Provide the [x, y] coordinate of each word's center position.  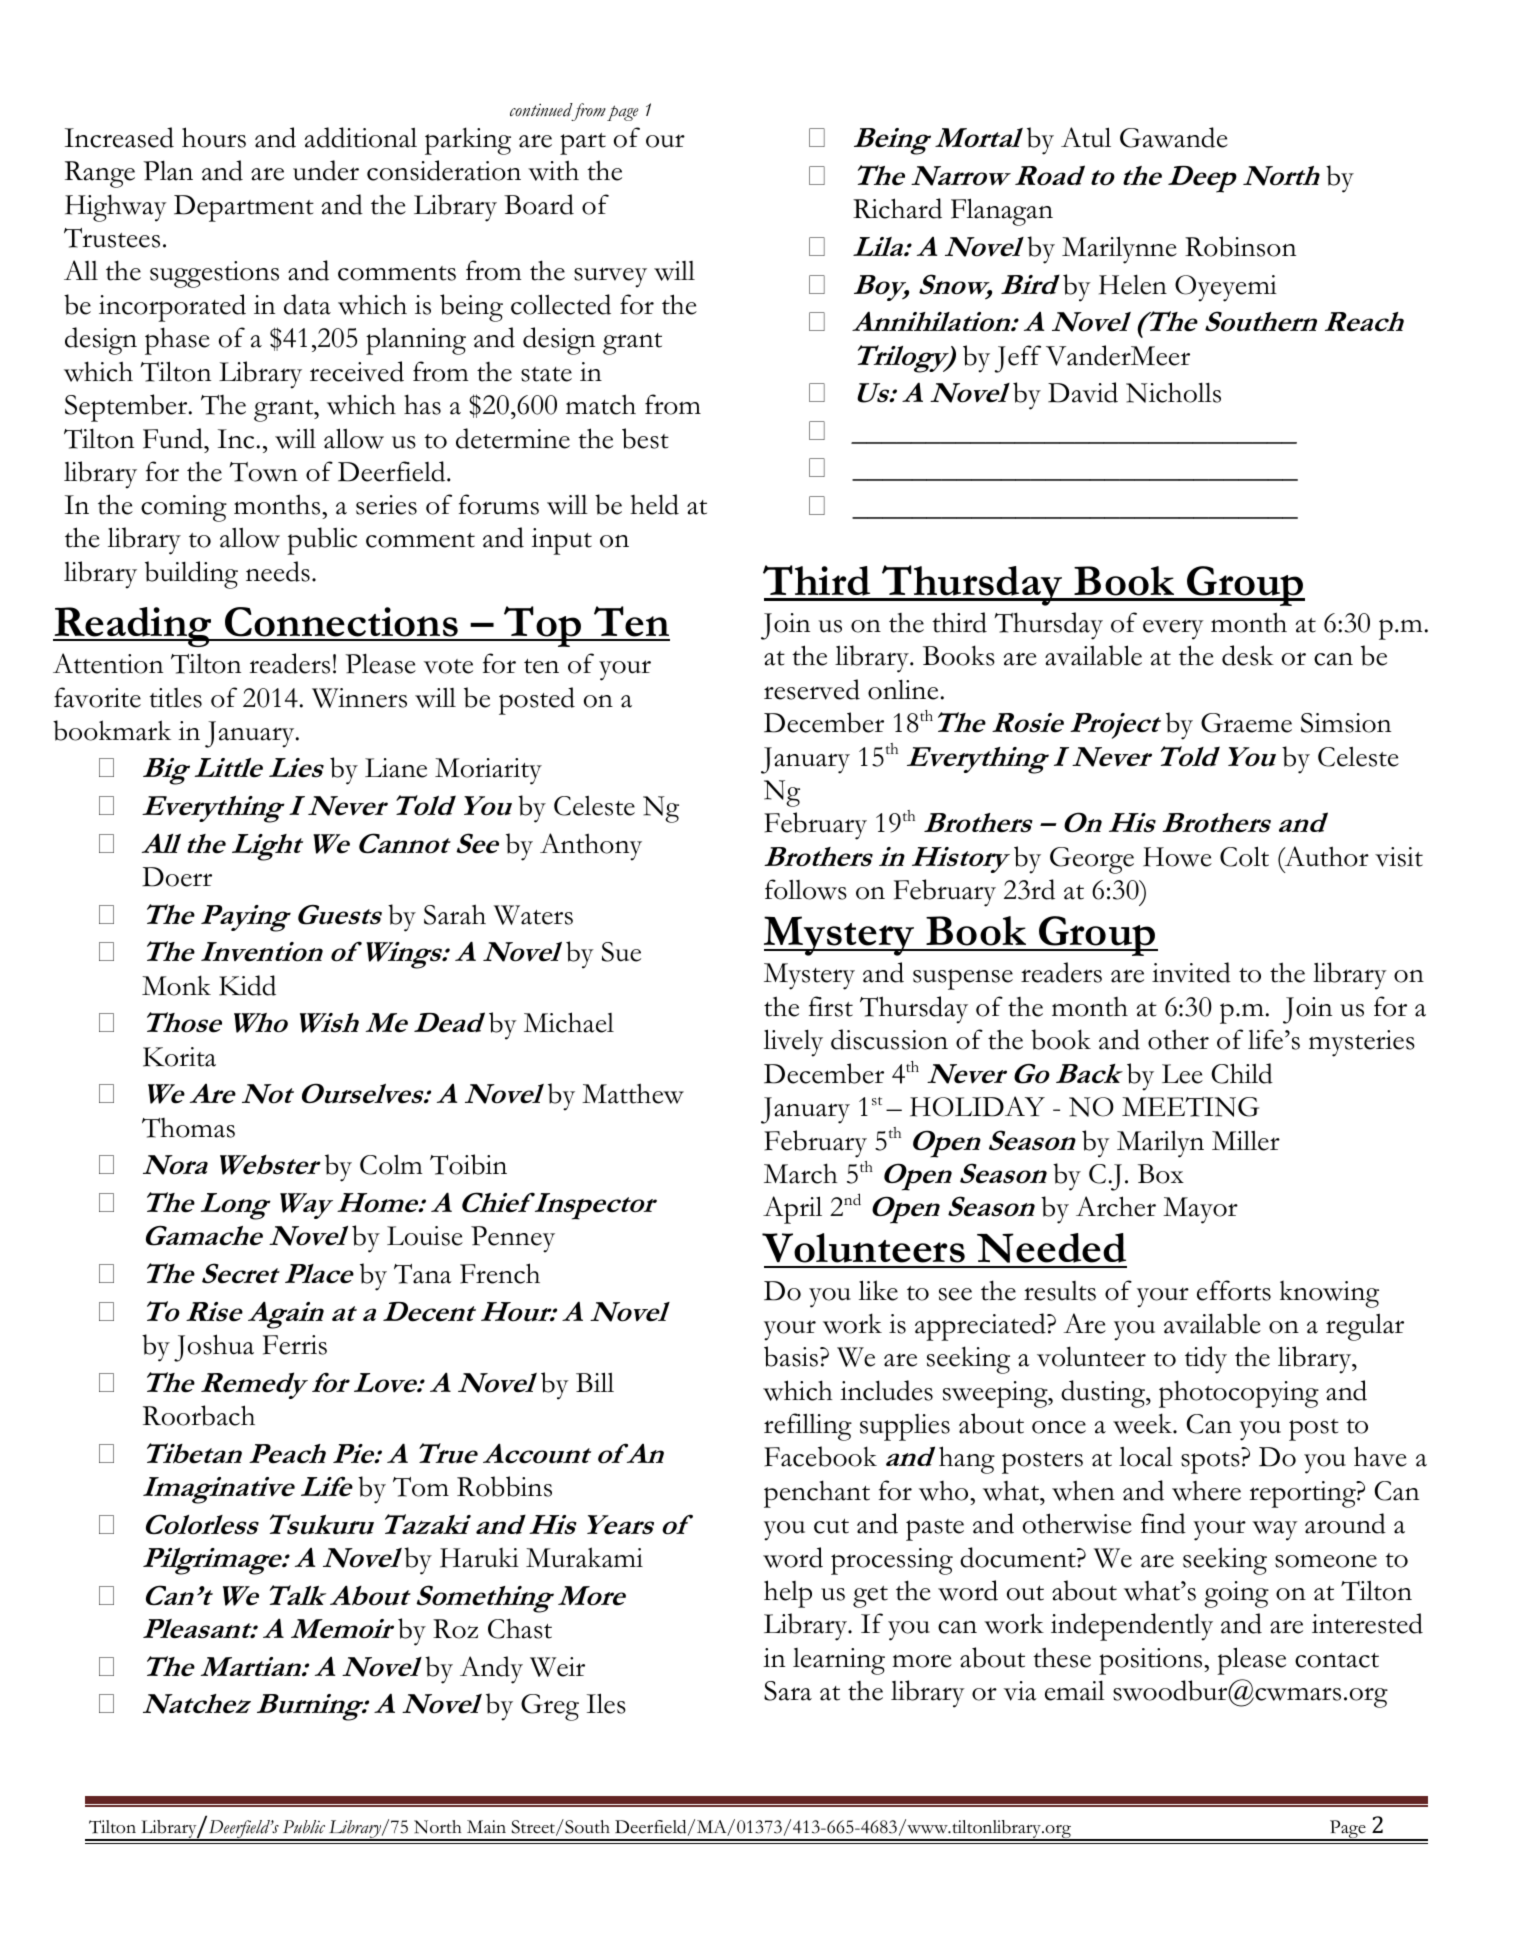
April [792, 1210]
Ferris [295, 1345]
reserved [812, 689]
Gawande [1174, 137]
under [326, 170]
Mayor [1200, 1210]
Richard [897, 208]
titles [175, 698]
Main [486, 1826]
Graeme [1246, 723]
